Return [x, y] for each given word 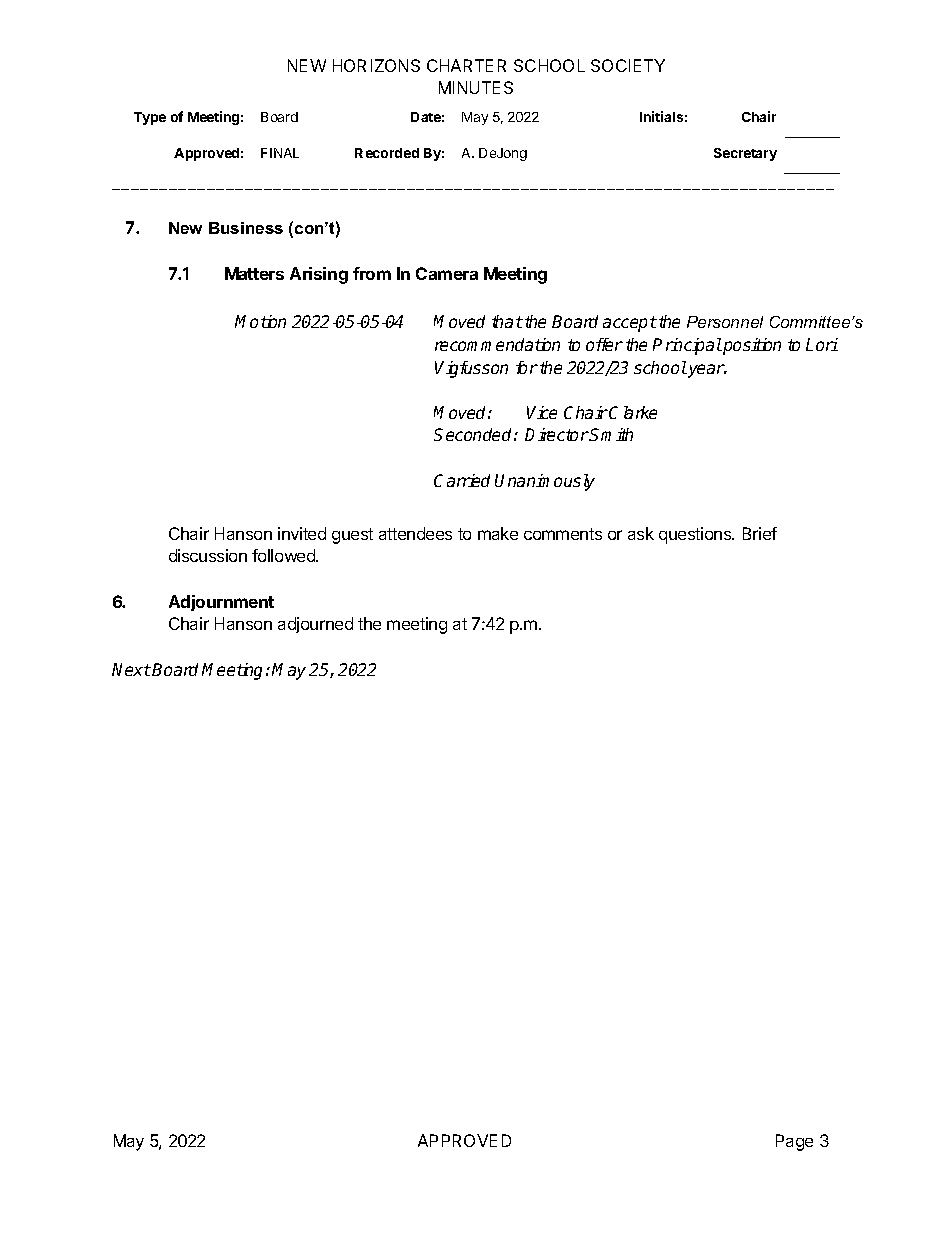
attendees [415, 533]
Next [131, 669]
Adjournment [221, 603]
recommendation [497, 344]
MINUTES [476, 87]
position [751, 346]
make [498, 533]
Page [794, 1142]
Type [150, 118]
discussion [208, 555]
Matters [254, 273]
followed [284, 555]
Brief [760, 533]
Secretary [745, 154]
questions [696, 535]
